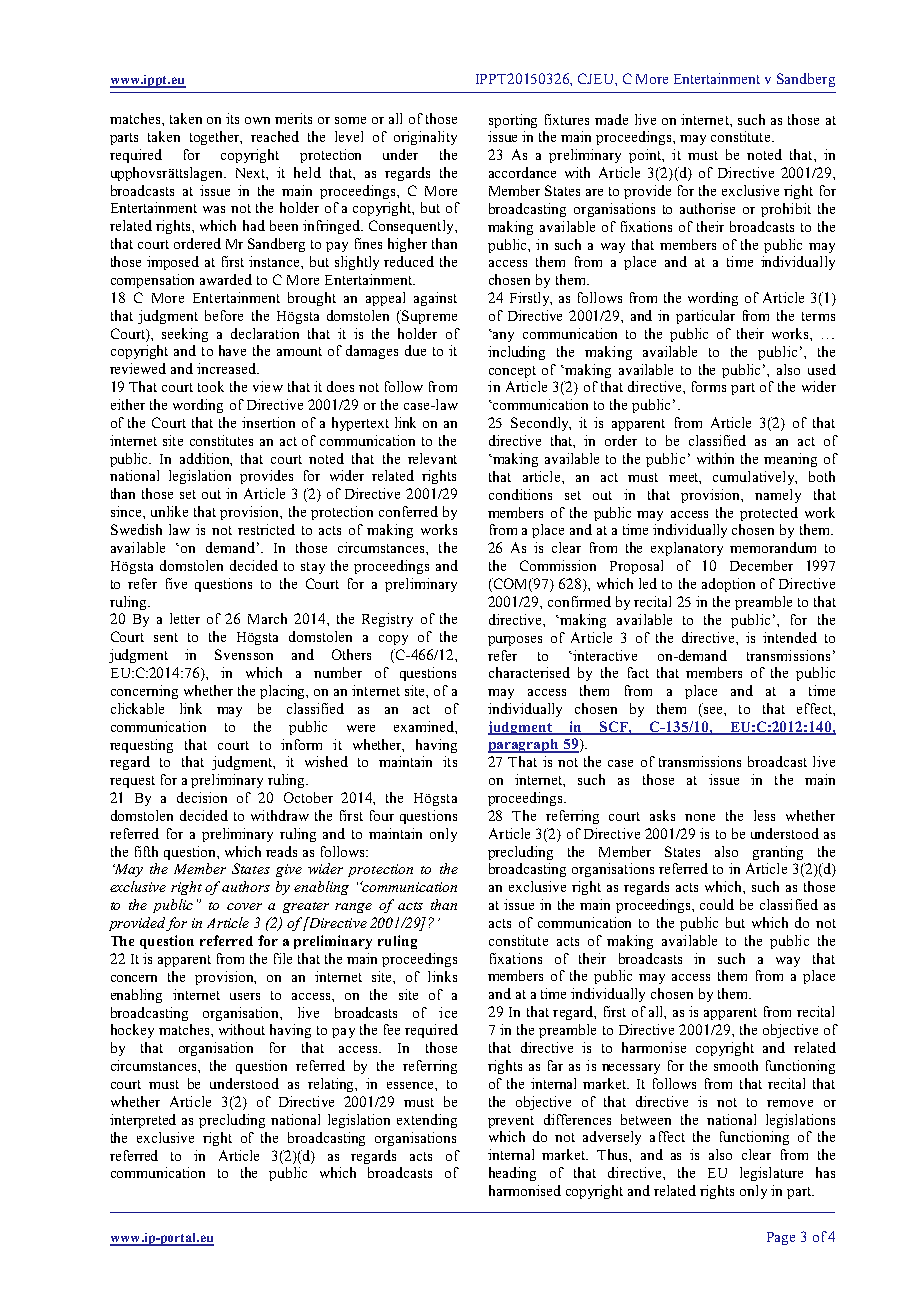 The height and width of the document is (1308, 924). I want to click on took, so click(211, 386).
